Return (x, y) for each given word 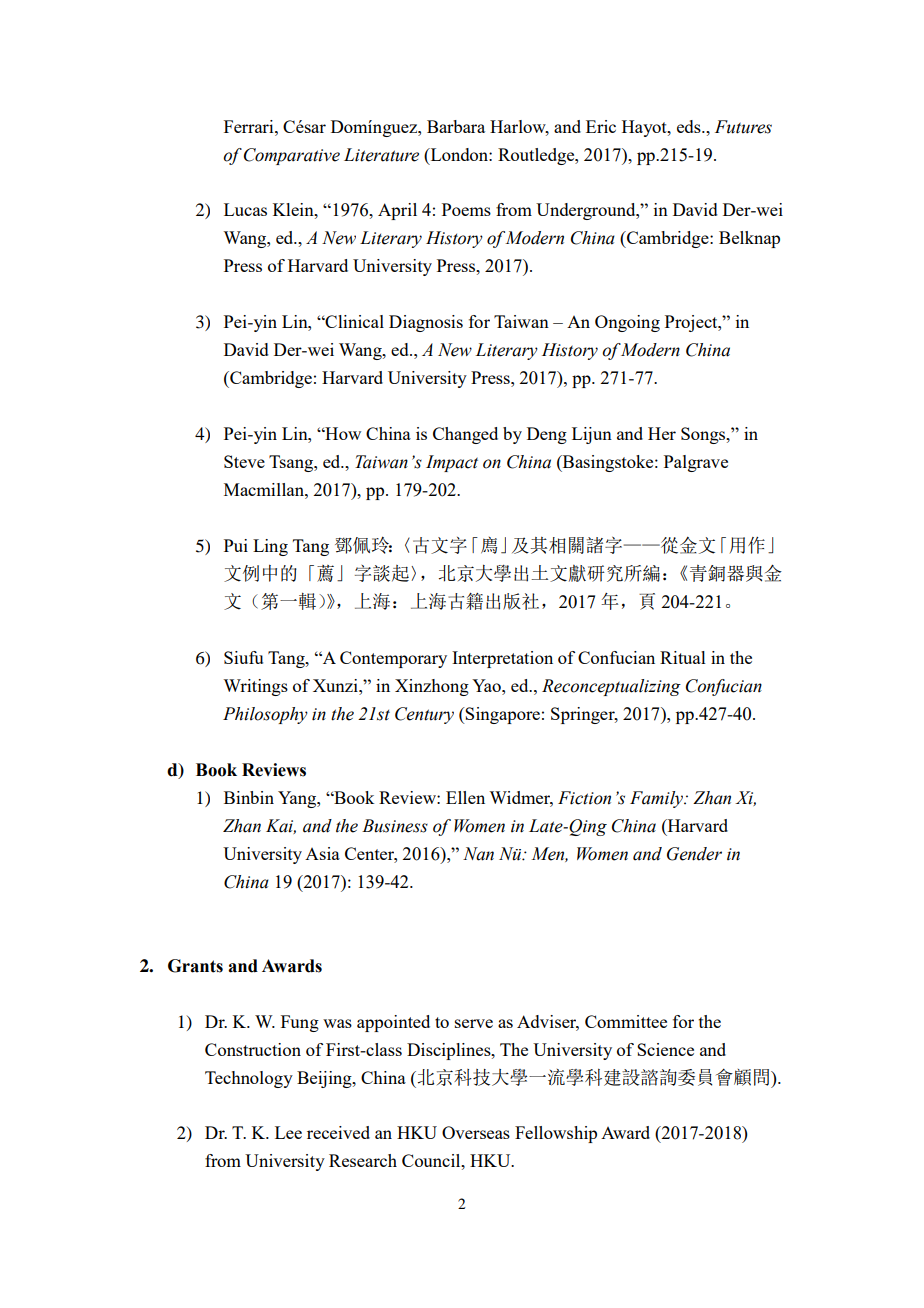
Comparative (292, 156)
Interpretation (502, 659)
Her (662, 433)
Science (665, 1049)
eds (690, 126)
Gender (694, 854)
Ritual (683, 657)
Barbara (456, 126)
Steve (244, 461)
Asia (322, 853)
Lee (288, 1132)
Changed (465, 435)
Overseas (476, 1132)
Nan (478, 854)
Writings (255, 687)
